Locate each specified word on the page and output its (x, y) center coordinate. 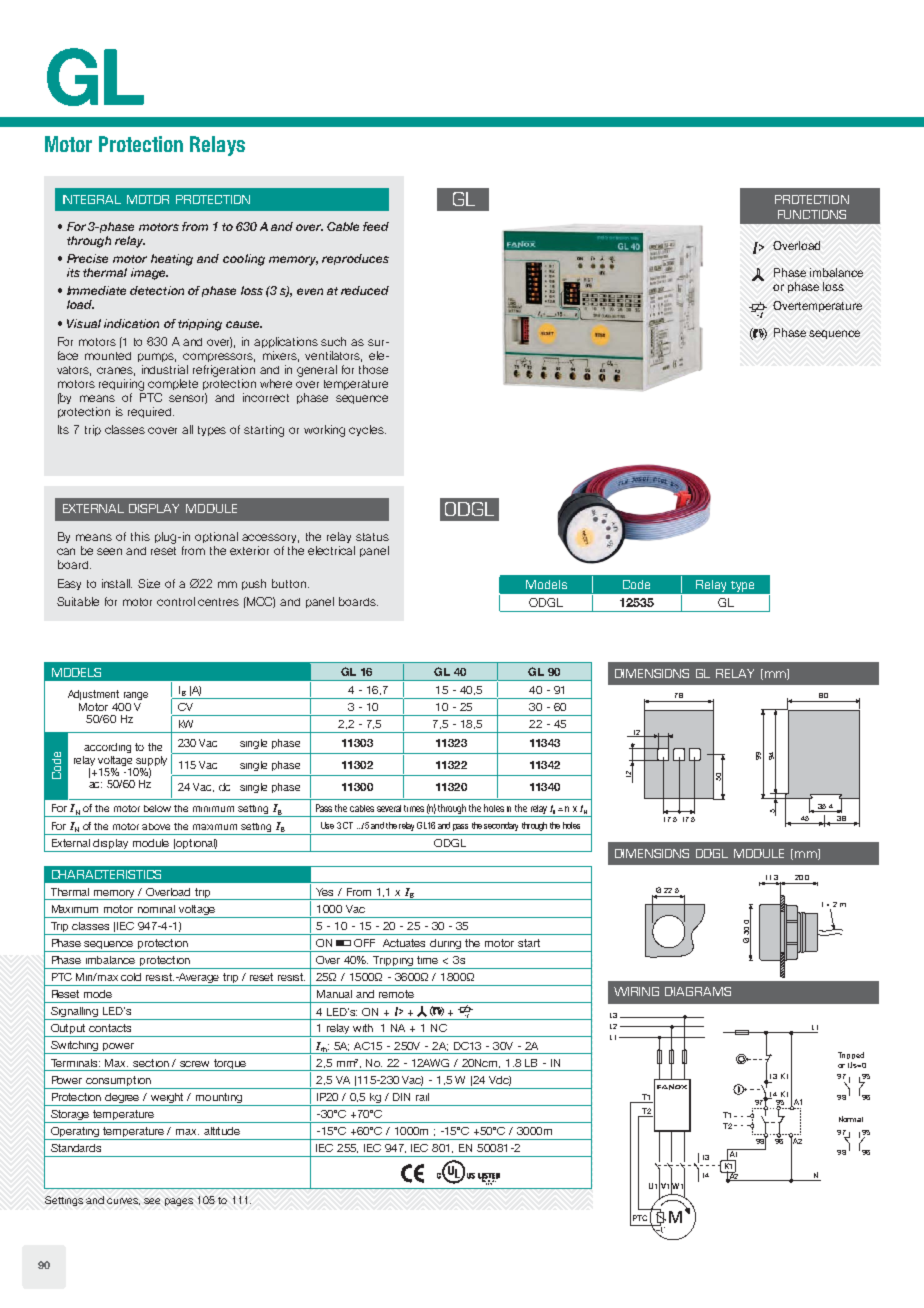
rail (422, 1097)
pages (179, 1202)
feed (376, 226)
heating (172, 260)
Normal (851, 1119)
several (389, 808)
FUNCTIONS (812, 214)
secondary (501, 826)
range (136, 696)
